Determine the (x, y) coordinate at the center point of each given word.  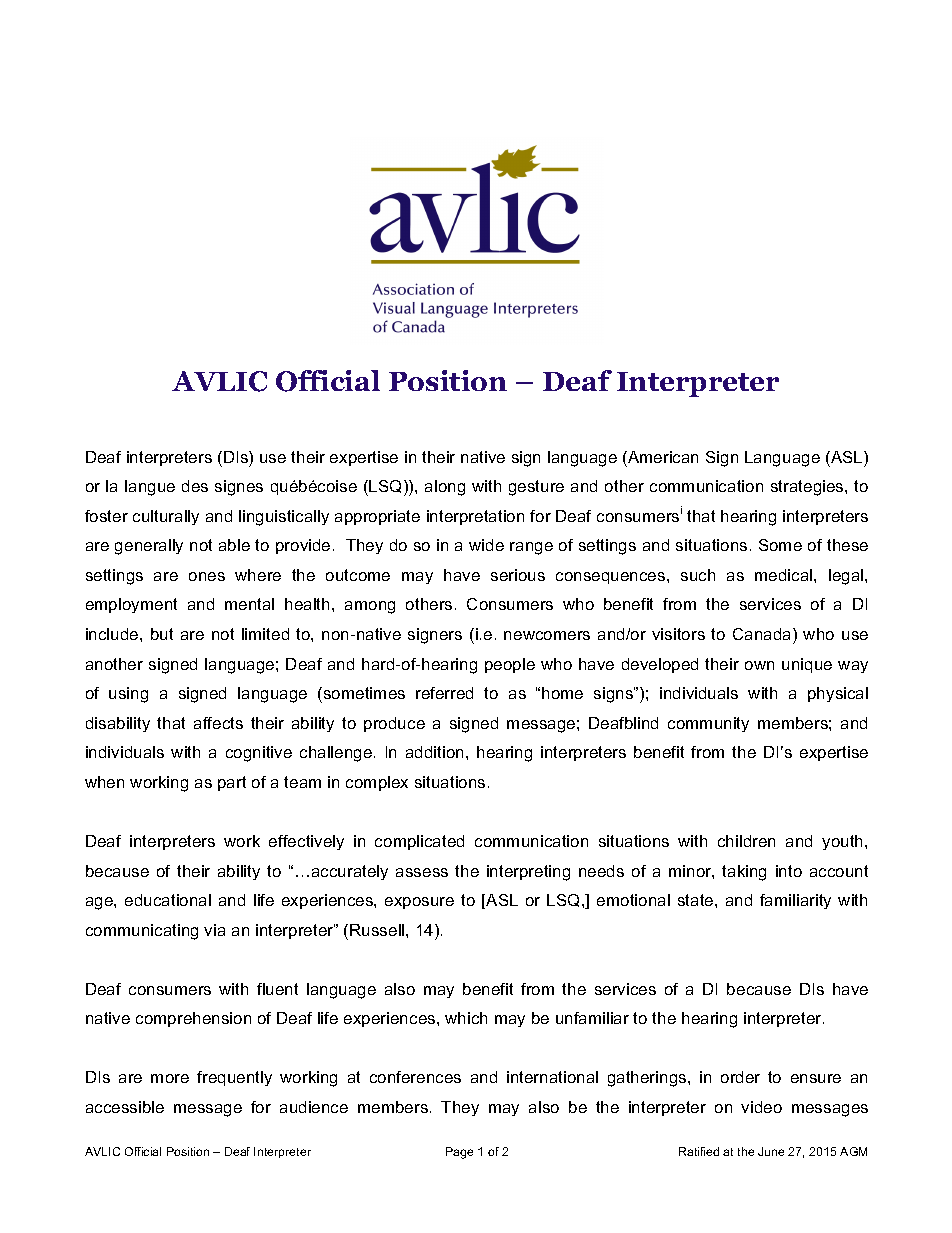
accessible (125, 1107)
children (746, 841)
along (445, 488)
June (771, 1151)
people (510, 665)
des (195, 486)
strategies (808, 488)
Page (459, 1153)
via (214, 930)
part (232, 783)
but (162, 634)
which (466, 1018)
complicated (419, 842)
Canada (763, 634)
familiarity (795, 901)
